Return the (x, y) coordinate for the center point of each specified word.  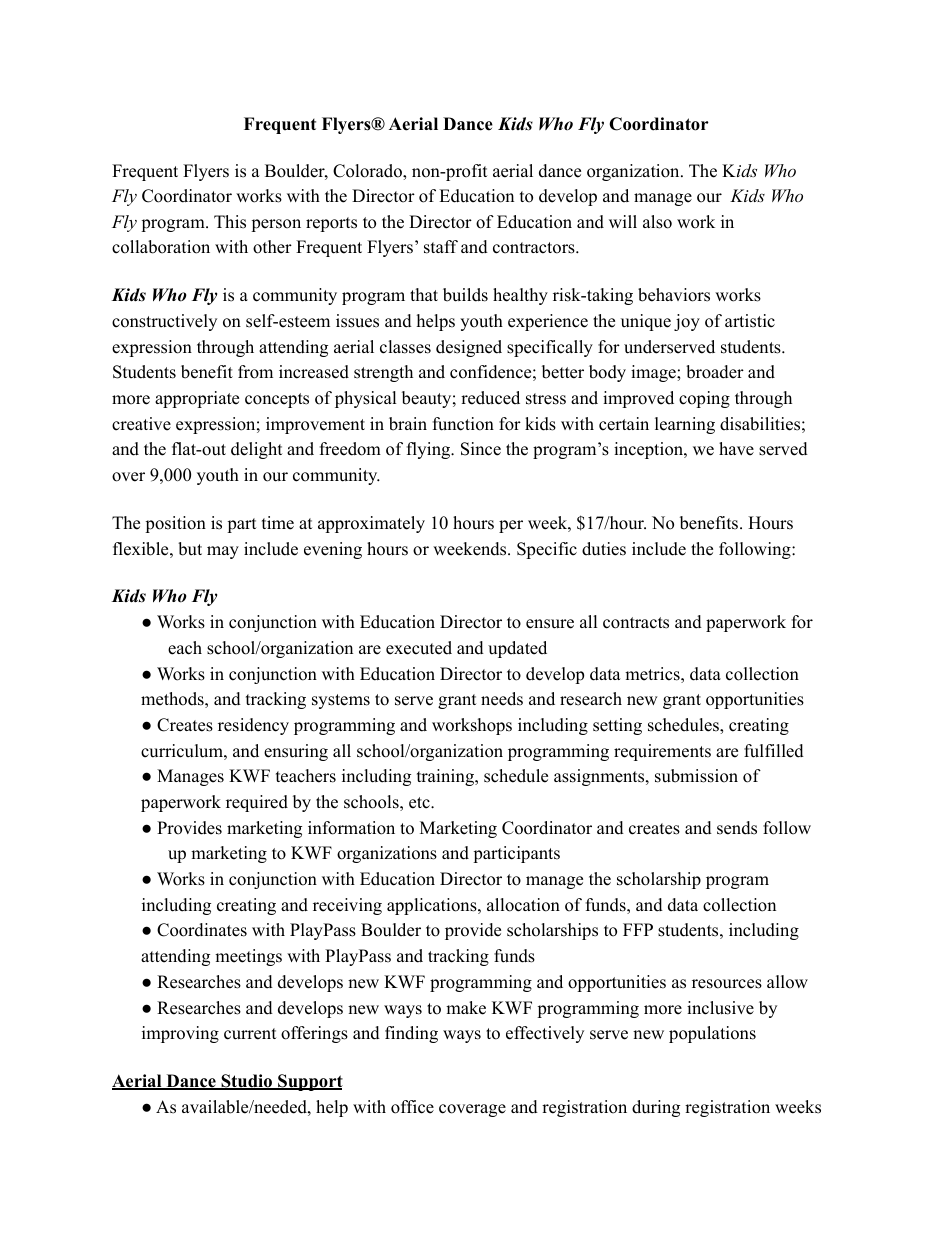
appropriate (197, 399)
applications (433, 906)
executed (419, 648)
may (223, 552)
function (463, 424)
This (230, 222)
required (257, 803)
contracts (636, 623)
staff (441, 247)
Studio (246, 1082)
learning (685, 425)
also (657, 222)
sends (737, 828)
